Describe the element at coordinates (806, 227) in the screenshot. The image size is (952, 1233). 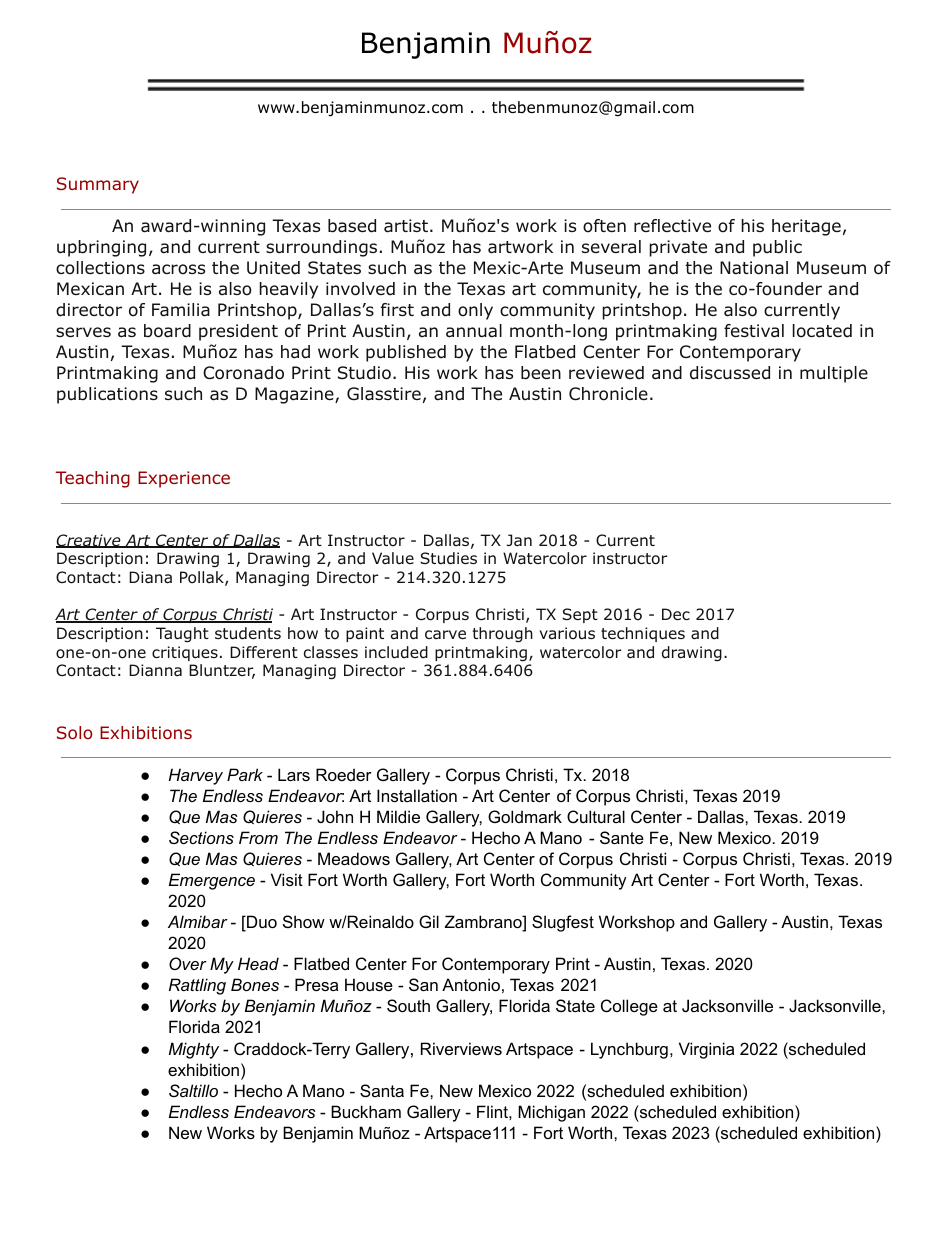
I see `heritage` at that location.
